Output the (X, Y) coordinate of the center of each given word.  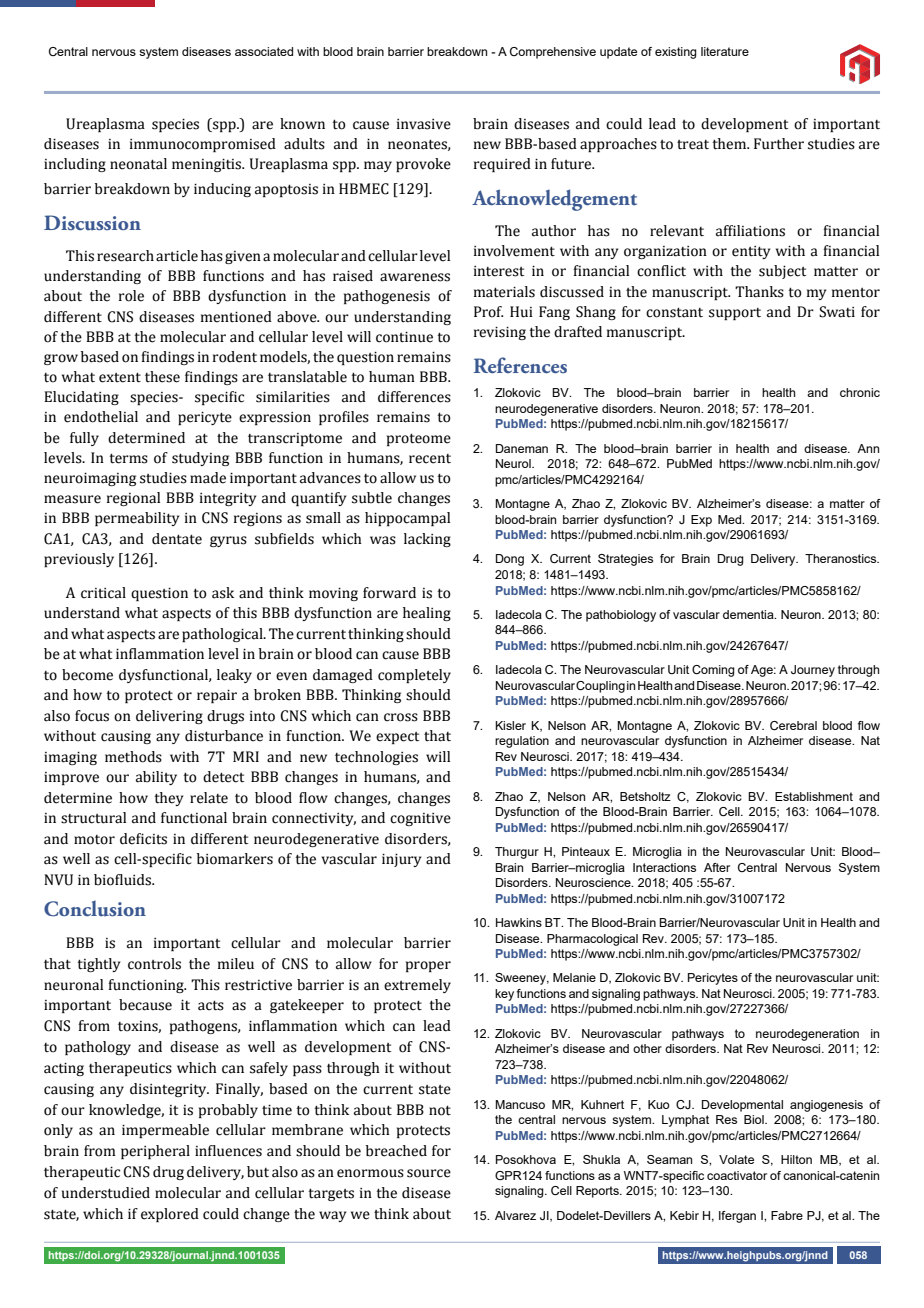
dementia (749, 614)
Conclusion (95, 909)
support (735, 314)
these (162, 377)
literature (725, 51)
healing (427, 614)
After (717, 867)
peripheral (155, 1152)
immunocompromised (203, 145)
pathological (223, 635)
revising (500, 333)
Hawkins (519, 922)
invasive (424, 124)
